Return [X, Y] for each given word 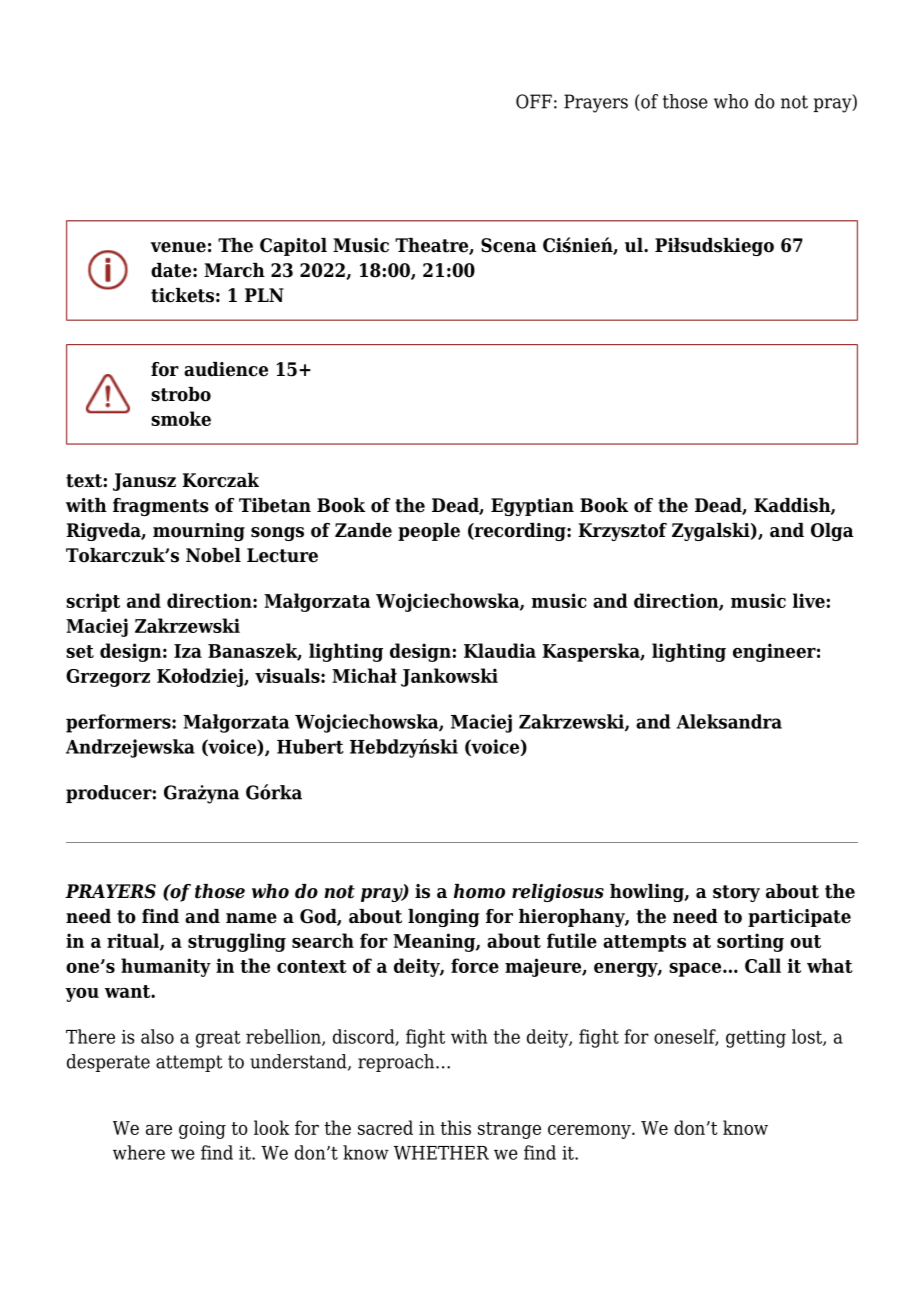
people [429, 532]
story [736, 893]
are [159, 1130]
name [251, 918]
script [93, 602]
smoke [181, 418]
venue [178, 247]
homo [479, 891]
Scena [509, 245]
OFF [534, 101]
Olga [832, 532]
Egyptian [532, 507]
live [809, 600]
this [455, 1127]
